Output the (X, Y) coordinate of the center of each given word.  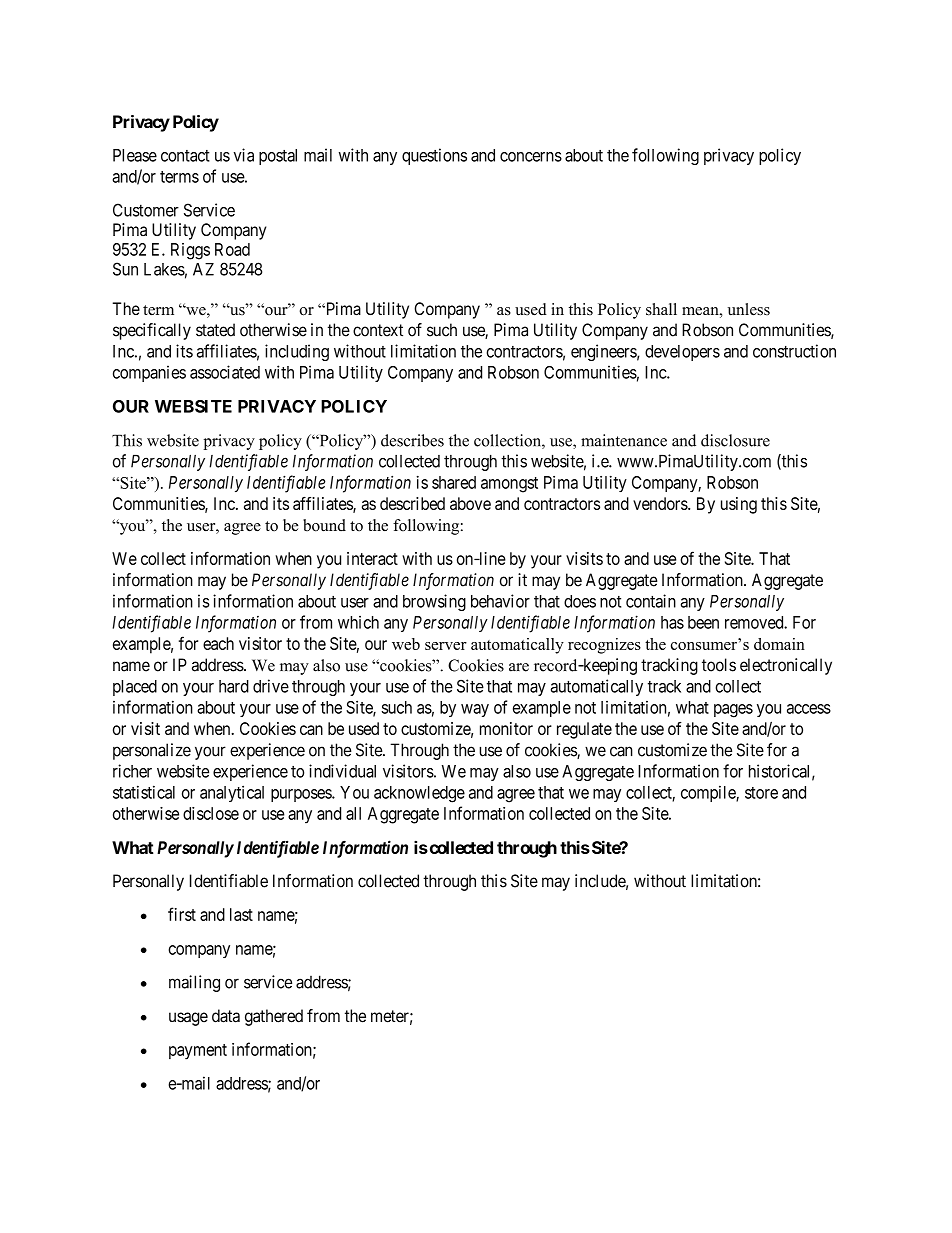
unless (749, 309)
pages (733, 711)
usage (188, 1019)
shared (454, 482)
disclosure (735, 440)
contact (185, 156)
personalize (152, 751)
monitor (506, 728)
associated (225, 372)
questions (434, 156)
